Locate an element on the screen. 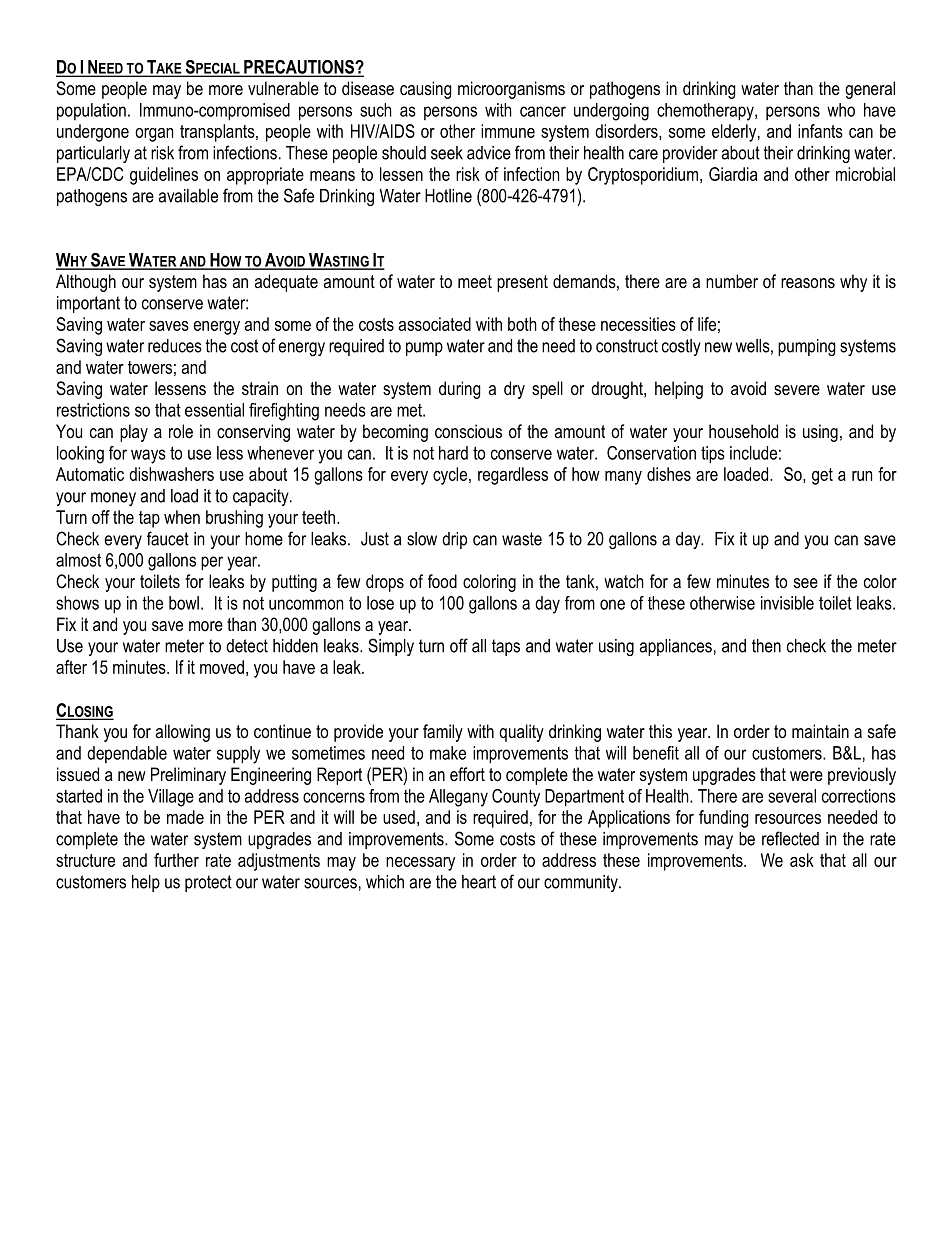 This screenshot has width=952, height=1233. dishwashers is located at coordinates (171, 474).
